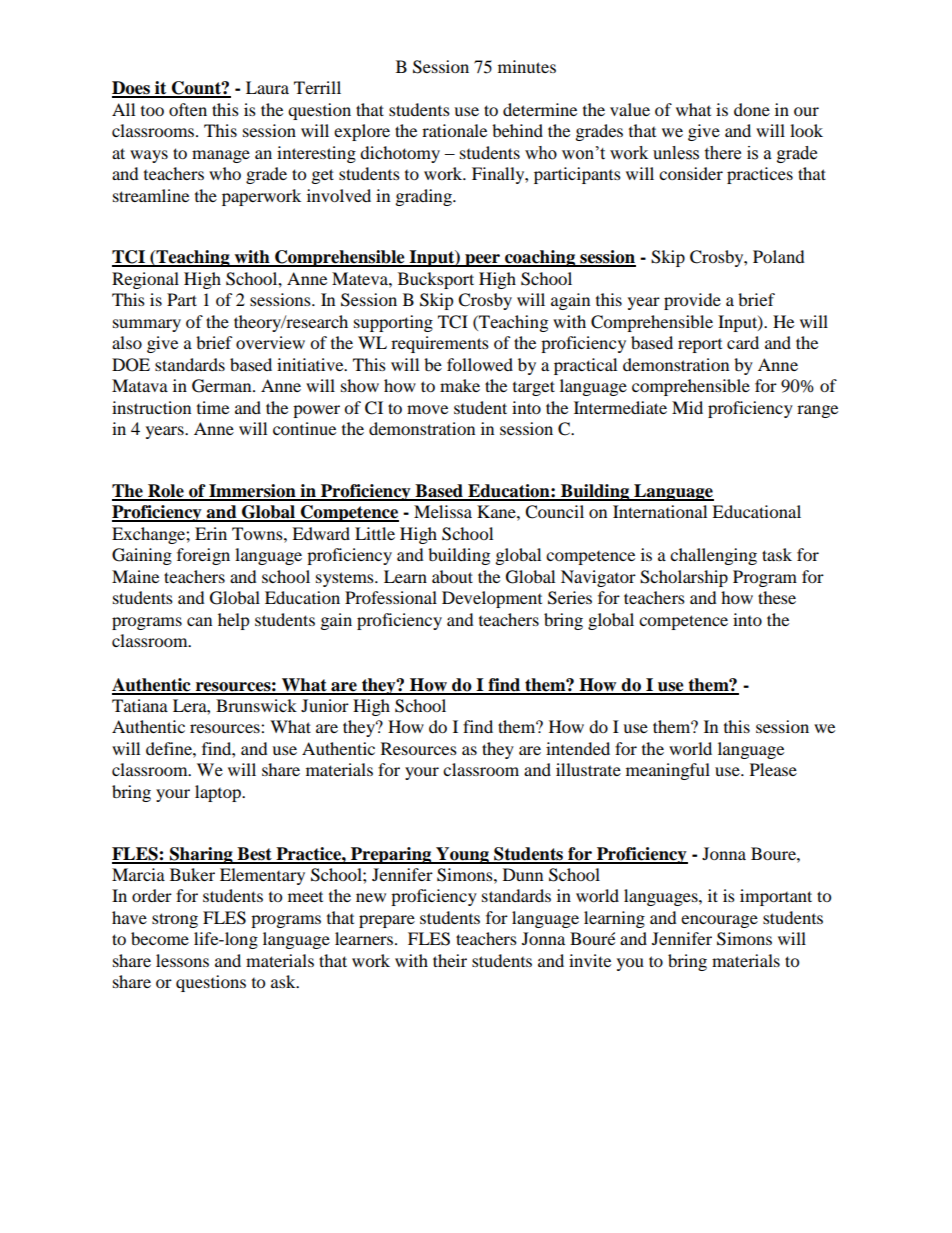  Describe the element at coordinates (443, 511) in the document. I see `Melissa` at that location.
